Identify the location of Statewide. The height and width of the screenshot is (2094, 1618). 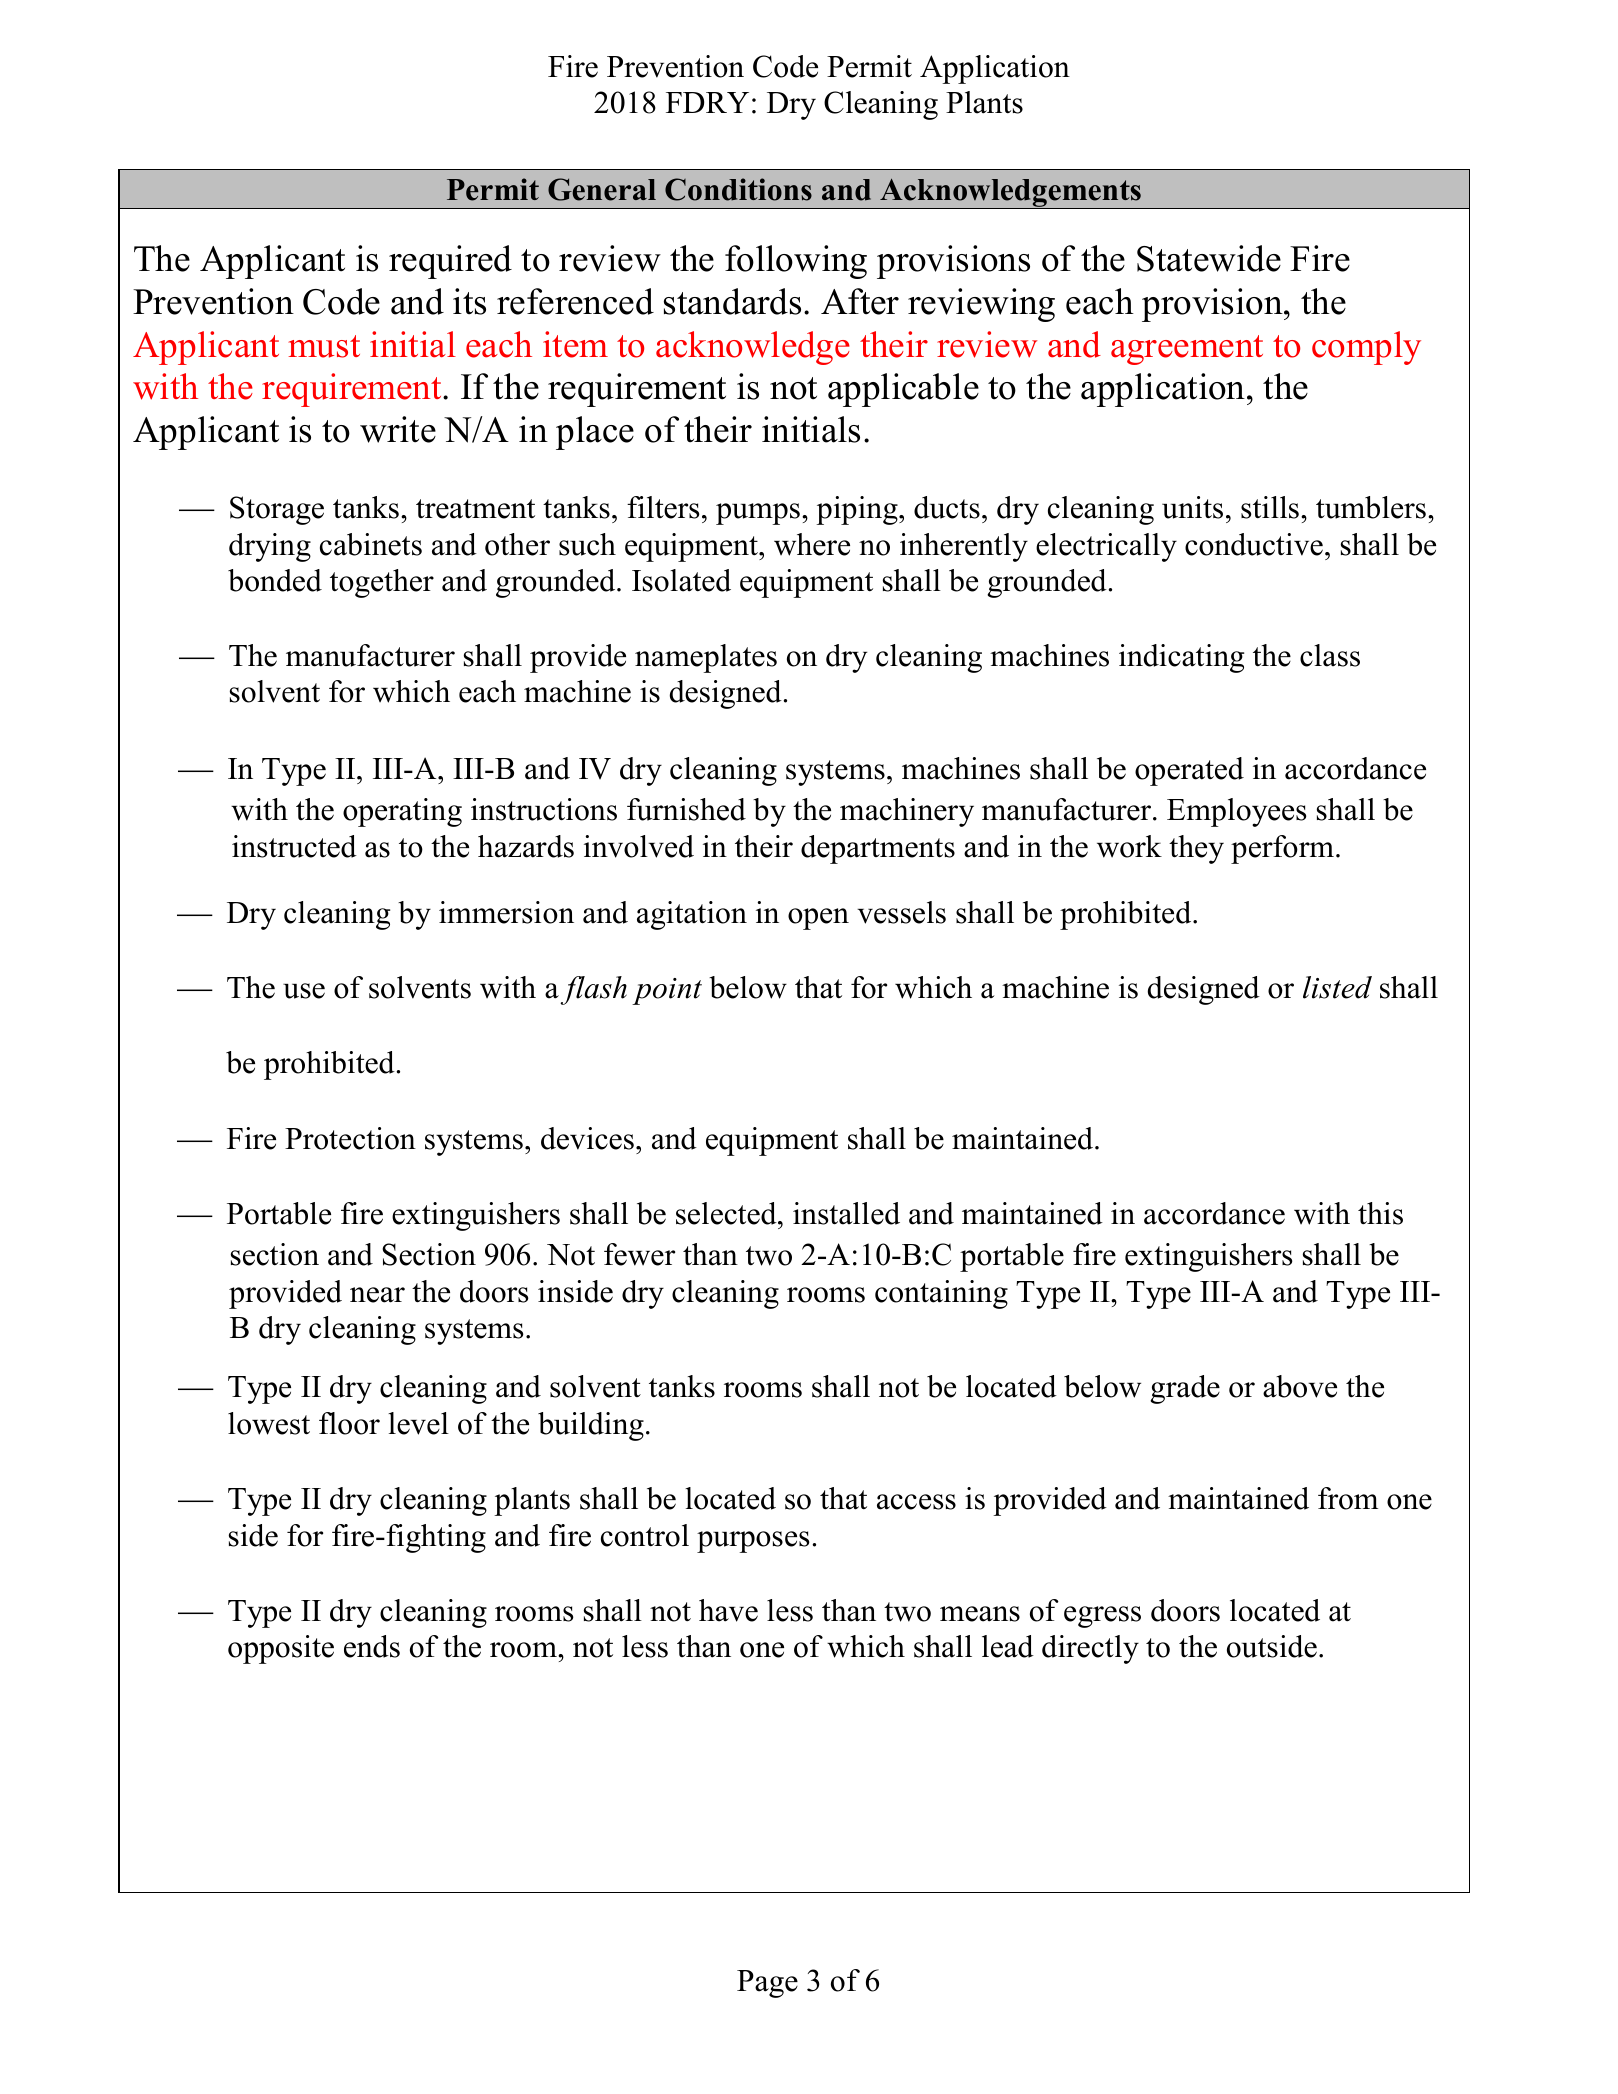
(1209, 258).
